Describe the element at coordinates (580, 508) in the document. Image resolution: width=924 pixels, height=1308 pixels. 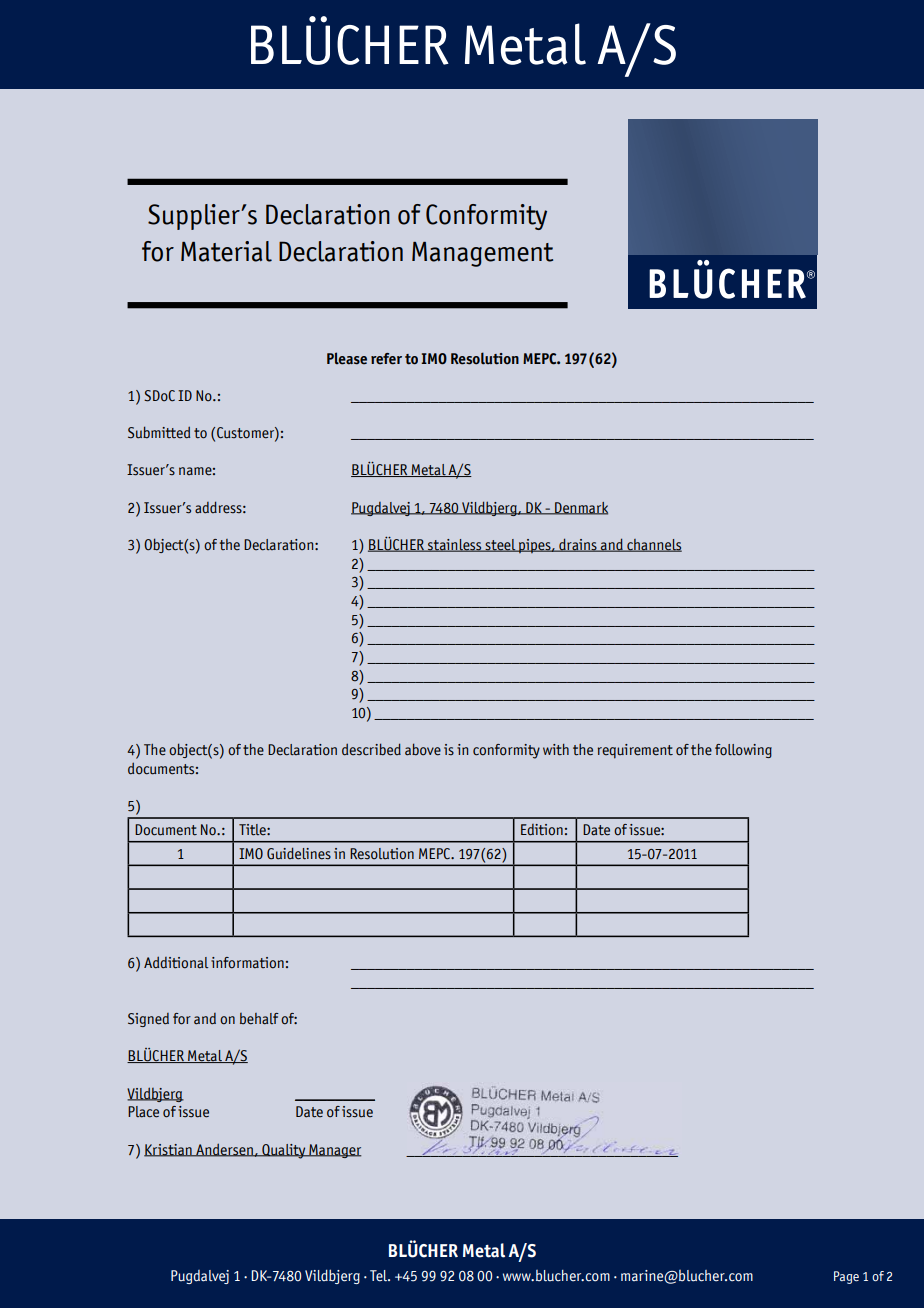
I see `Denmark` at that location.
